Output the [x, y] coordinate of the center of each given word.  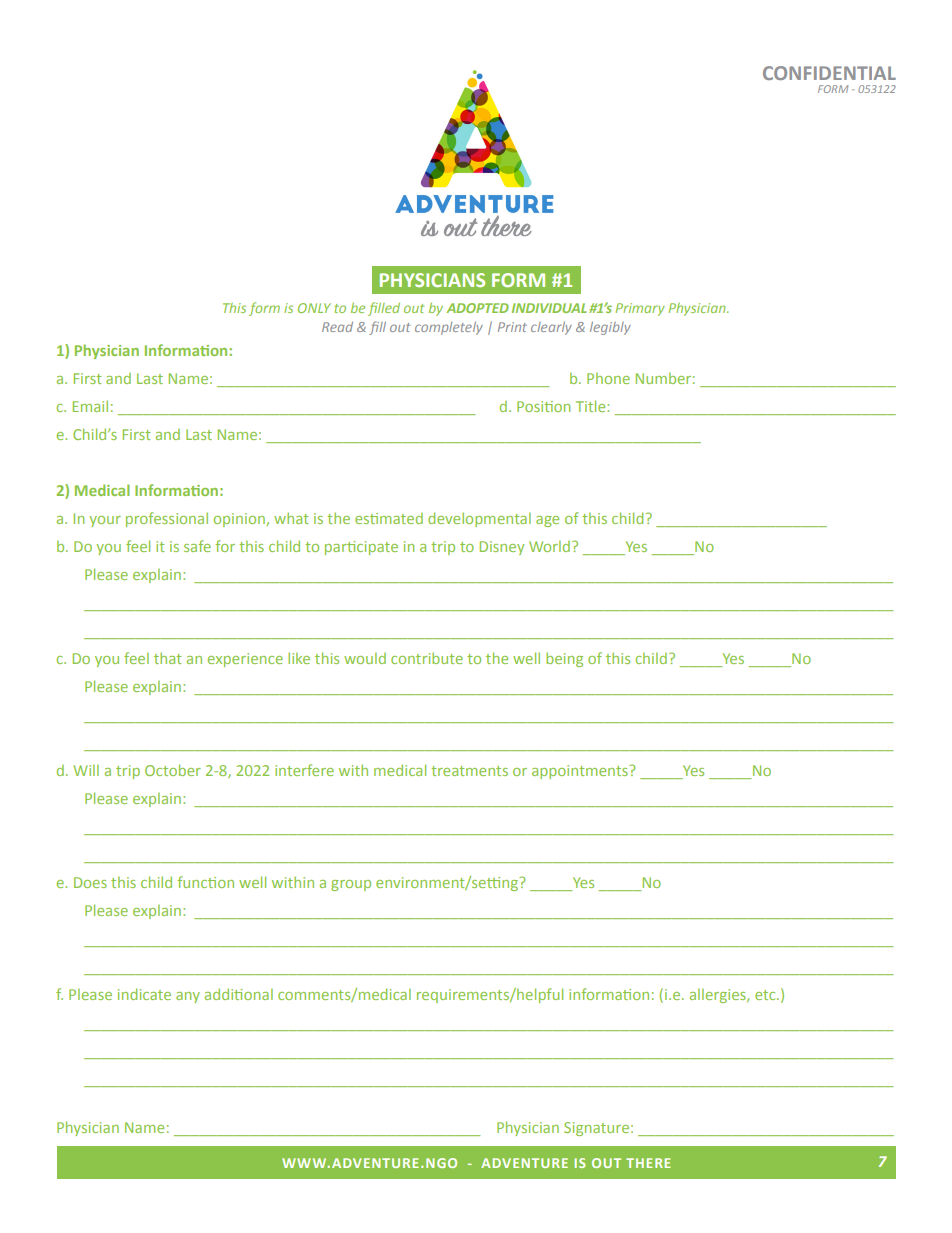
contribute [427, 658]
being [564, 659]
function [205, 882]
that [168, 658]
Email [90, 406]
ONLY [314, 308]
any [188, 997]
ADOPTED [477, 308]
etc [766, 995]
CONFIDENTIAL [829, 73]
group [351, 885]
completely [449, 328]
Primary [640, 309]
